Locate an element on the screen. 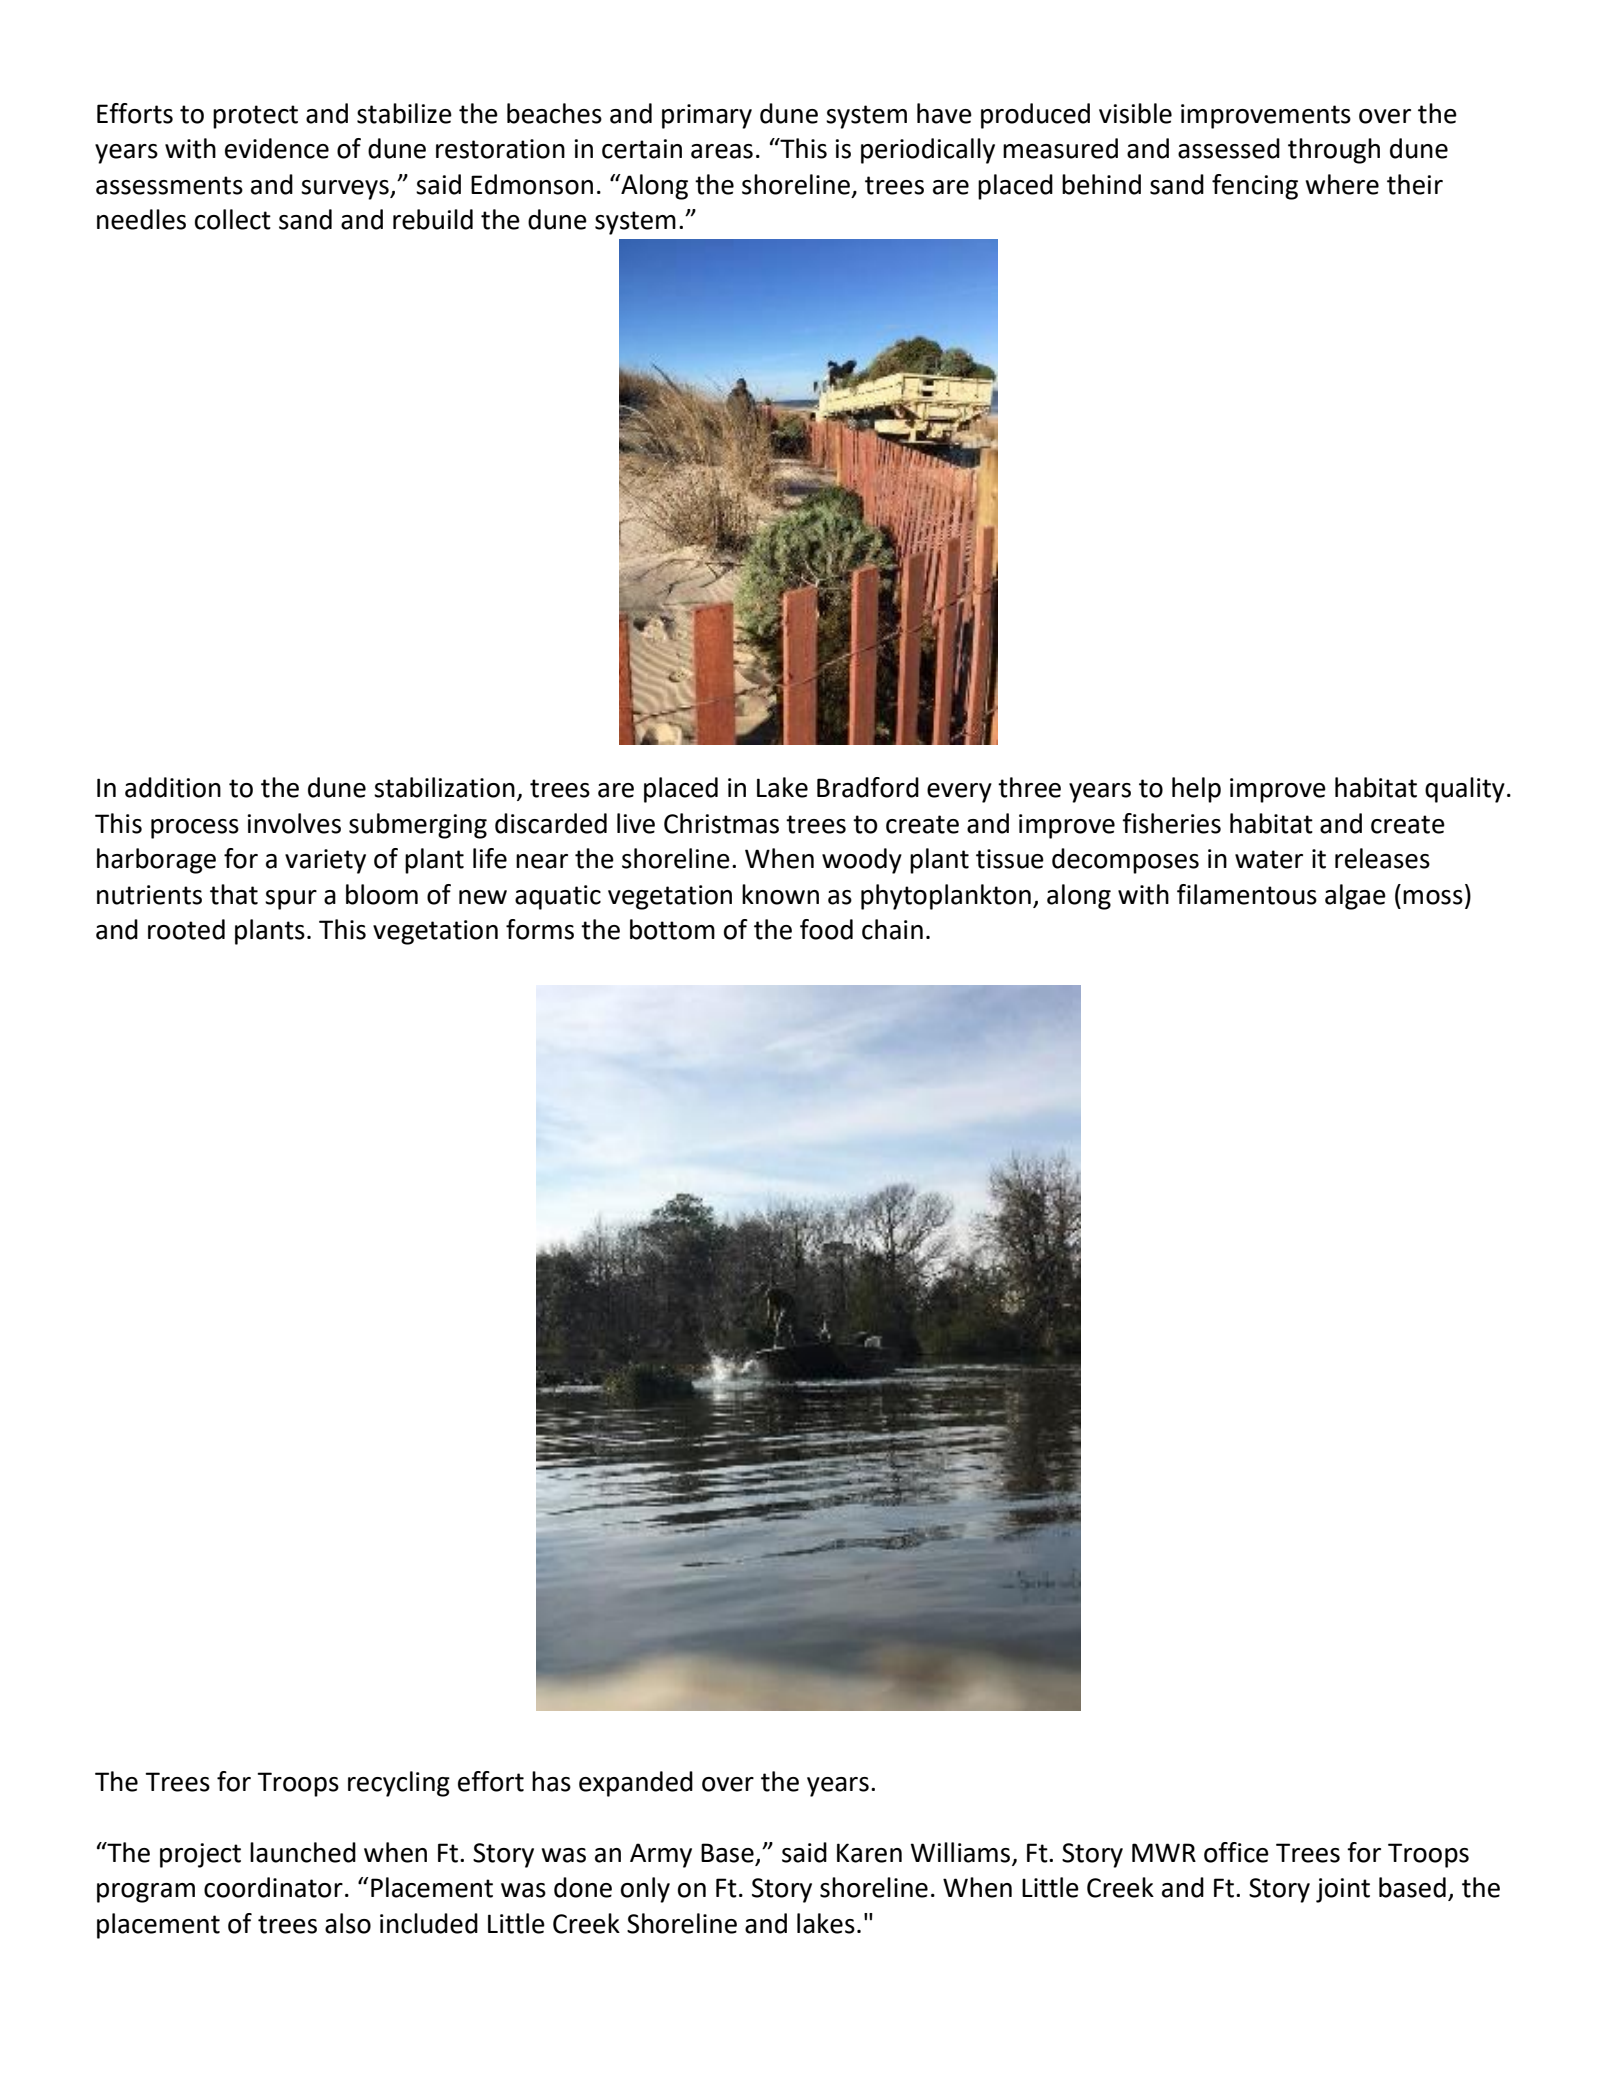 This screenshot has height=2093, width=1617. Bradford is located at coordinates (868, 787).
